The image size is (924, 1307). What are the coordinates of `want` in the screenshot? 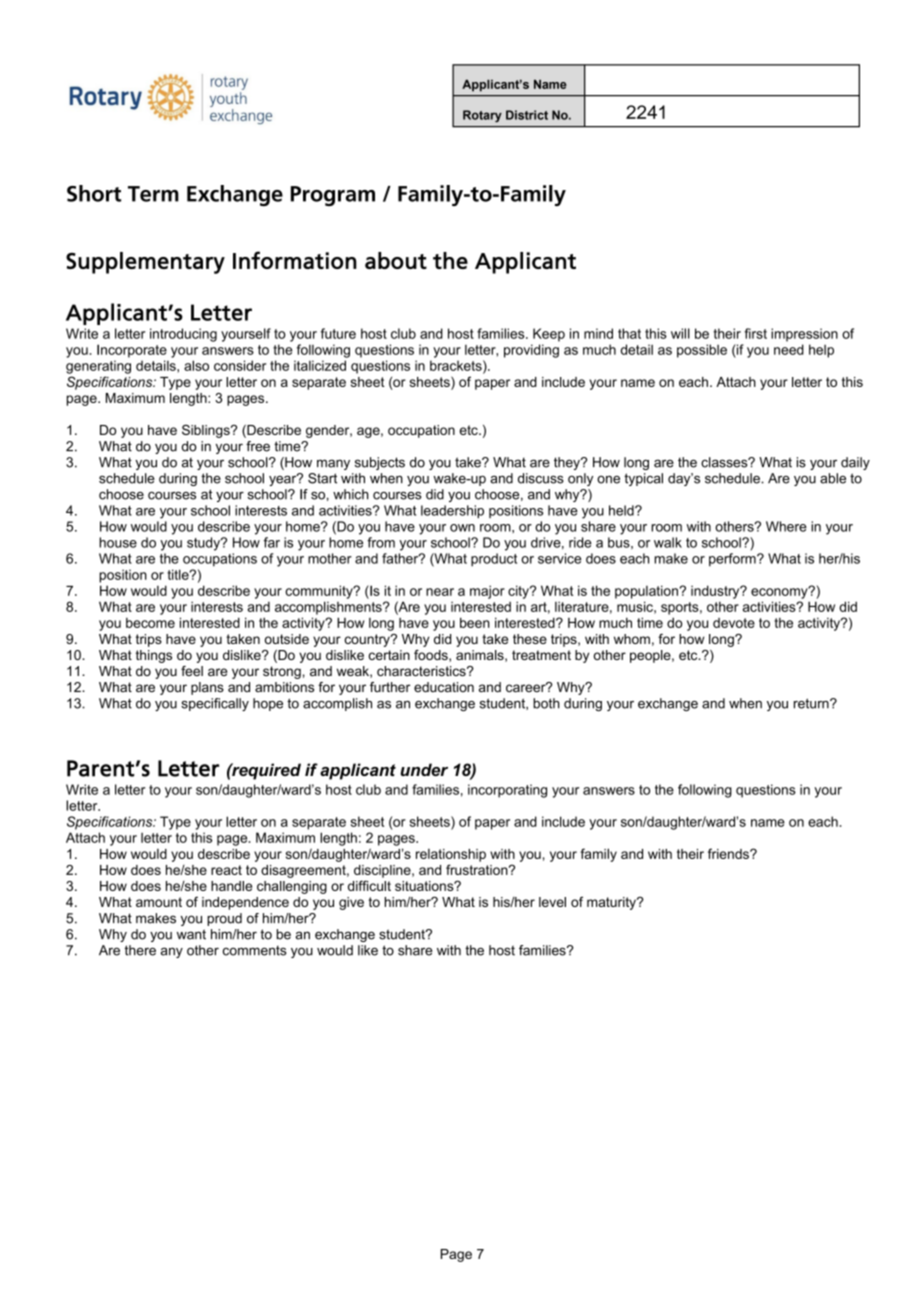 It's located at (191, 934).
